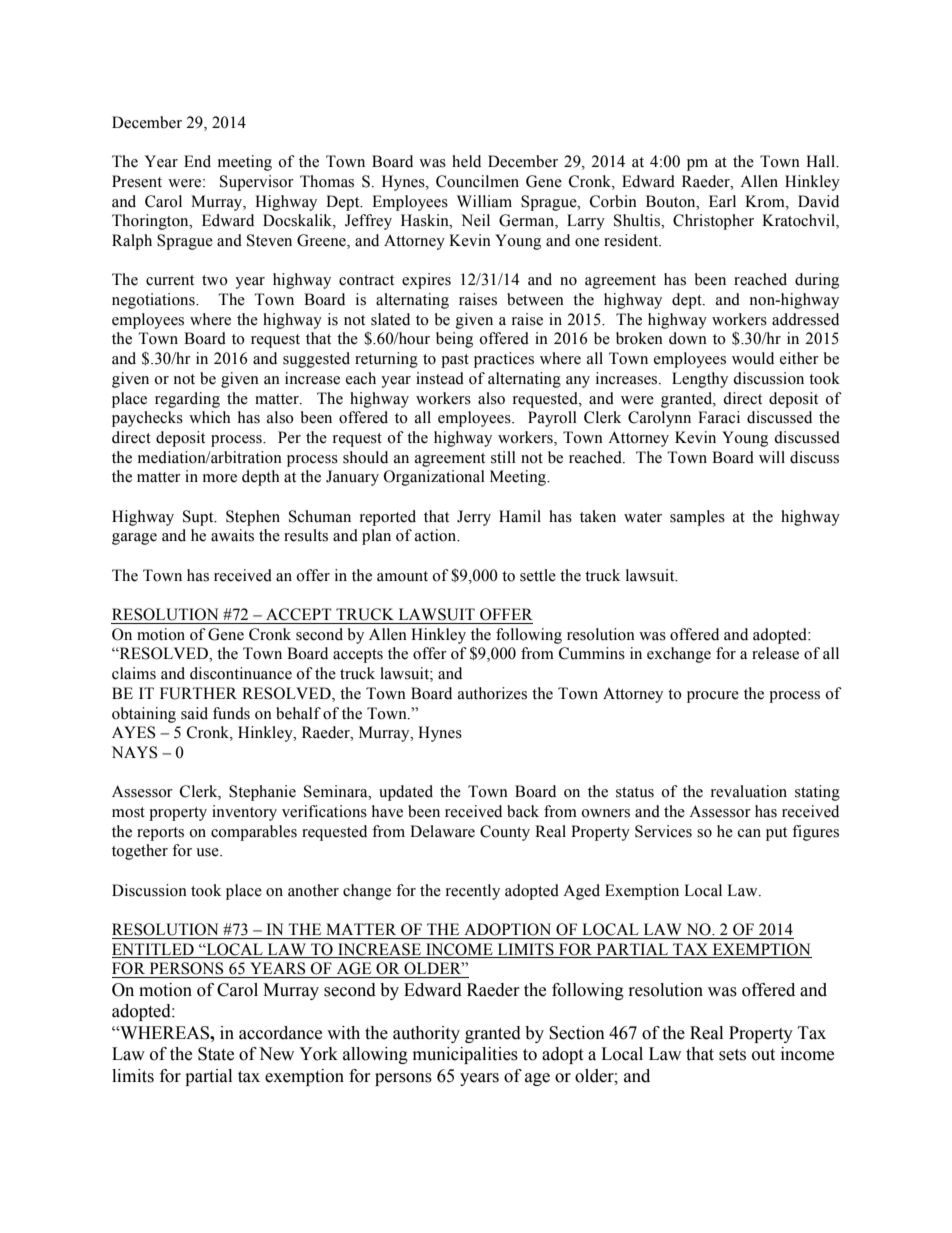 The height and width of the image is (1233, 952). I want to click on End, so click(197, 161).
